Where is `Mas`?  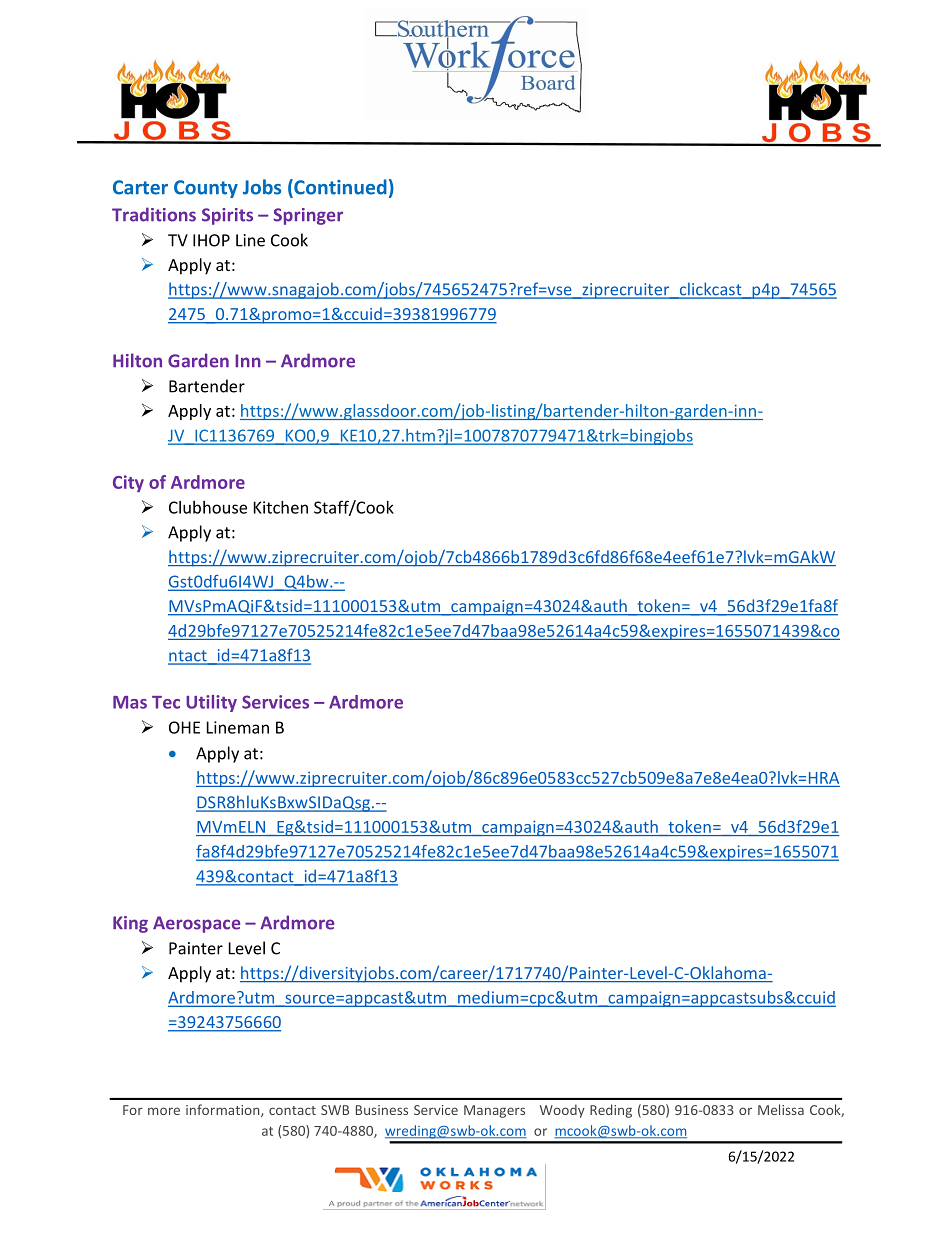
Mas is located at coordinates (130, 702).
